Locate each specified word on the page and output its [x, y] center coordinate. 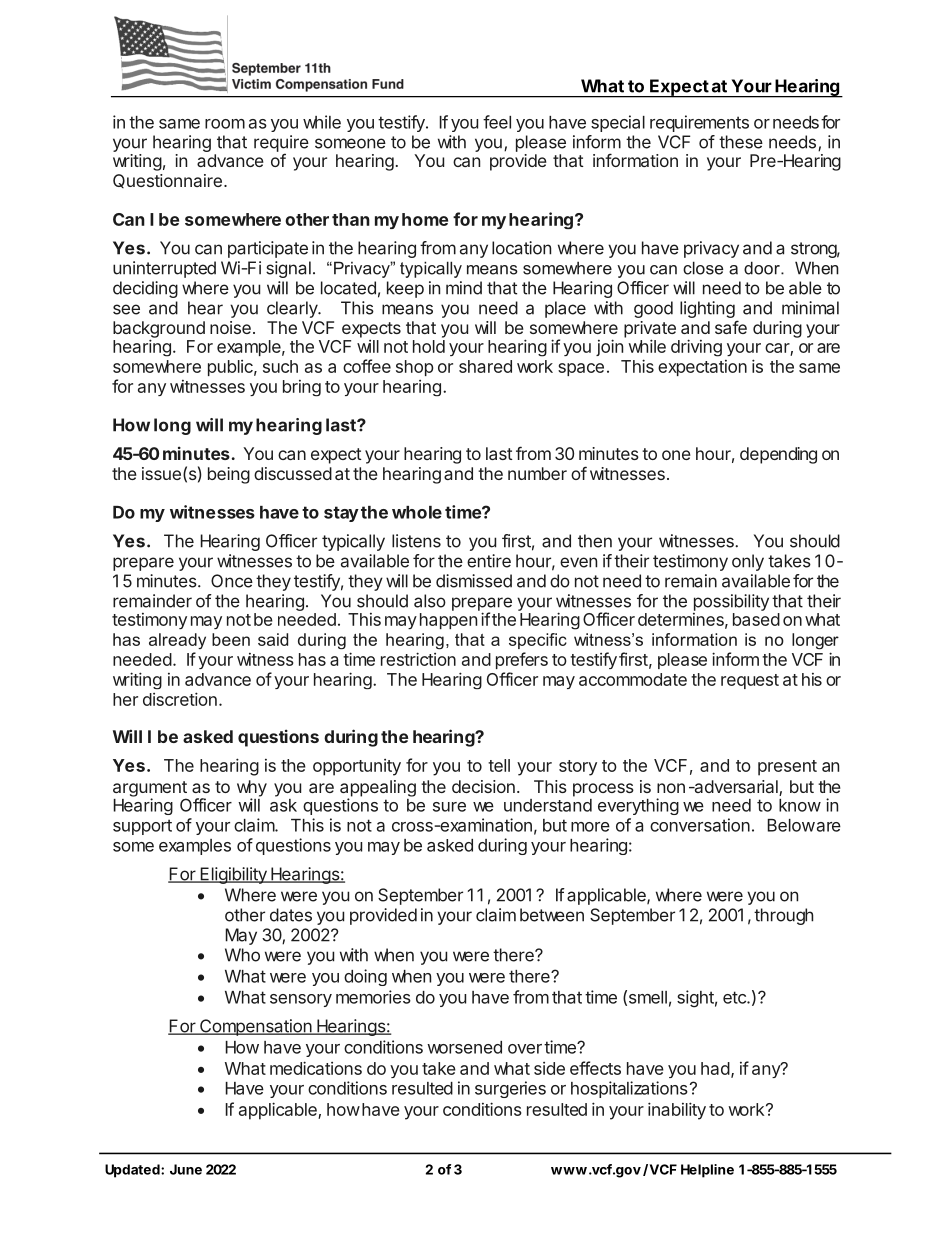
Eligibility [233, 875]
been [231, 639]
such [280, 366]
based [756, 619]
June [186, 1169]
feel [497, 122]
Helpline [707, 1171]
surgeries [510, 1089]
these [741, 142]
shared [485, 366]
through [783, 916]
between [552, 915]
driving [696, 348]
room [225, 124]
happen [448, 621]
